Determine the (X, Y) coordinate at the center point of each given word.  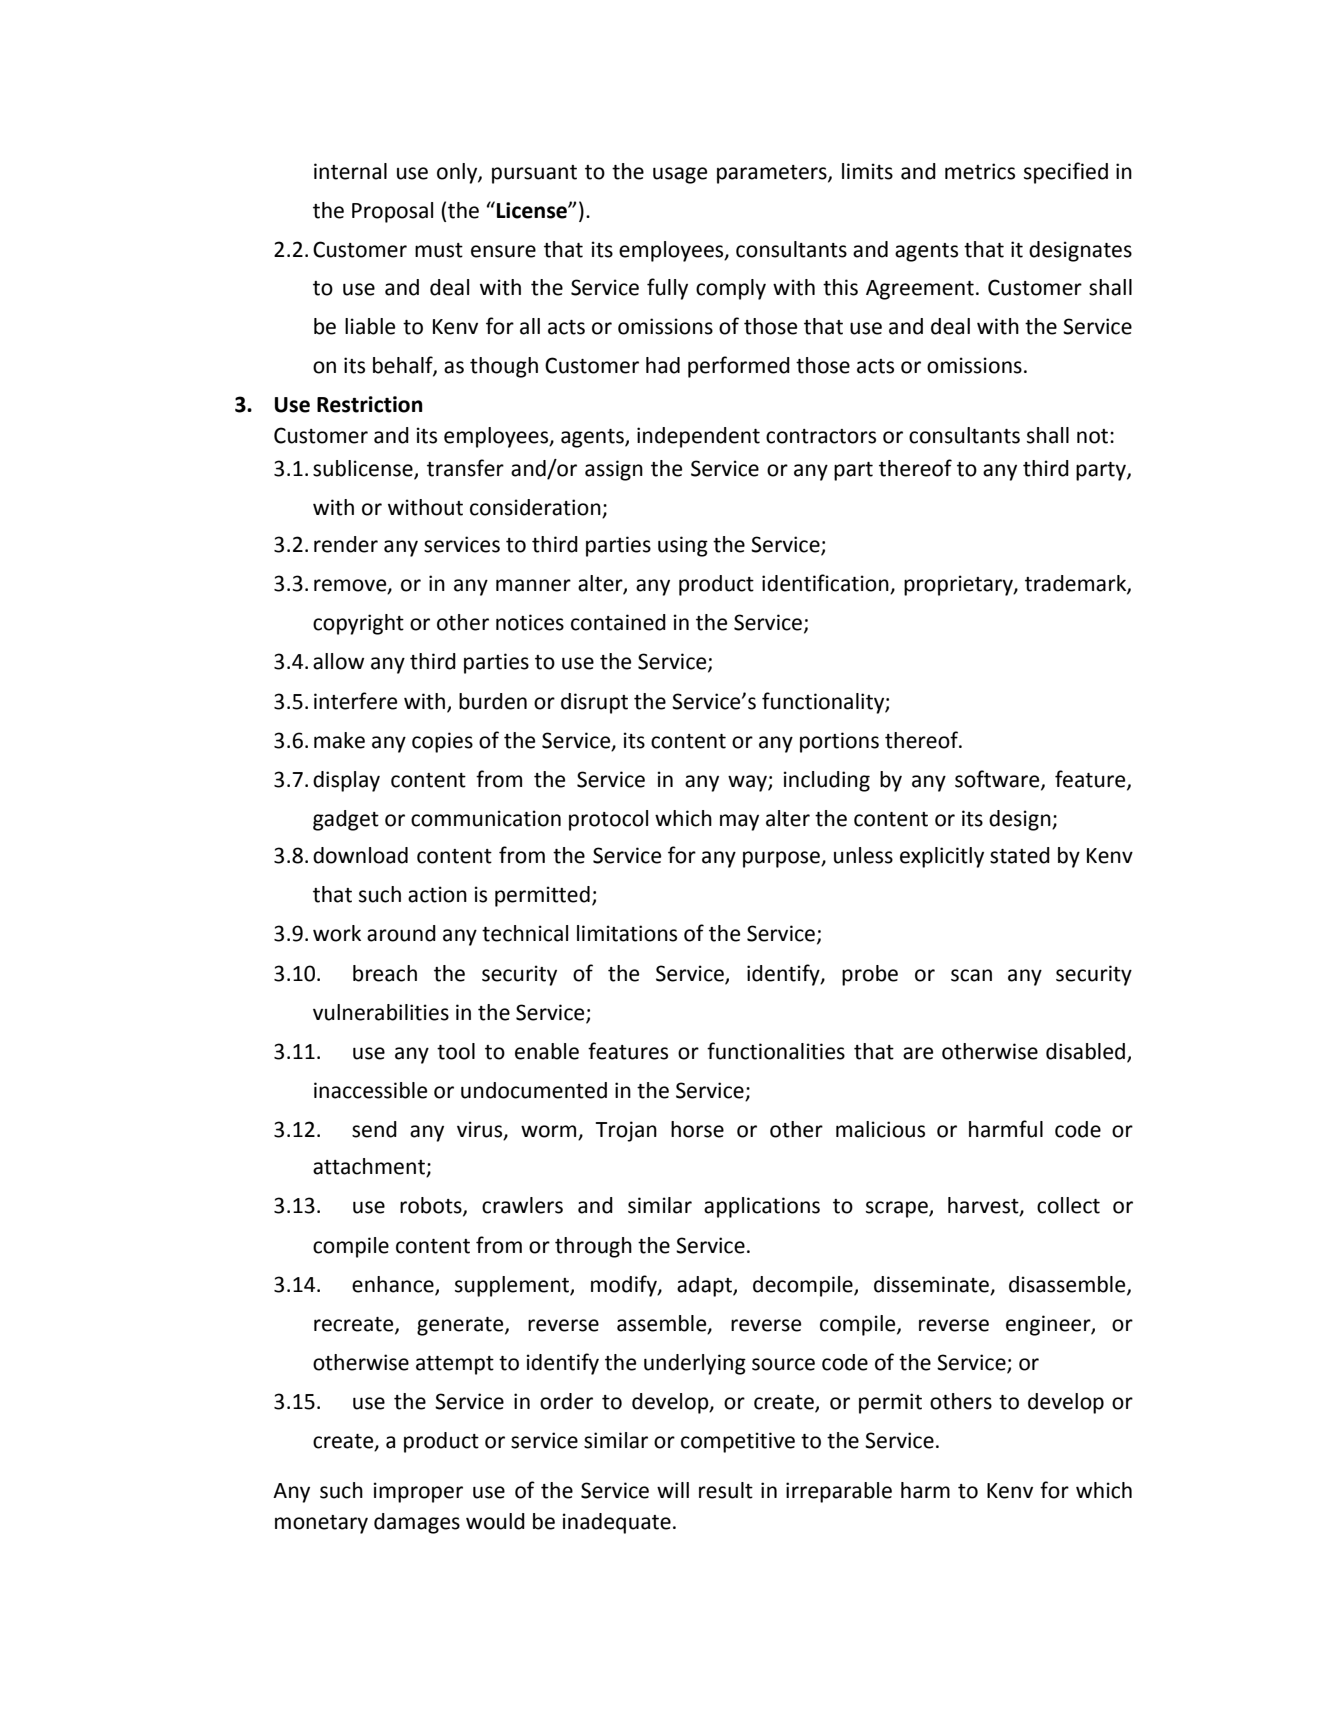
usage (680, 175)
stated (1020, 855)
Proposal (392, 212)
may (739, 822)
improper (418, 1492)
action (437, 894)
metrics (980, 171)
